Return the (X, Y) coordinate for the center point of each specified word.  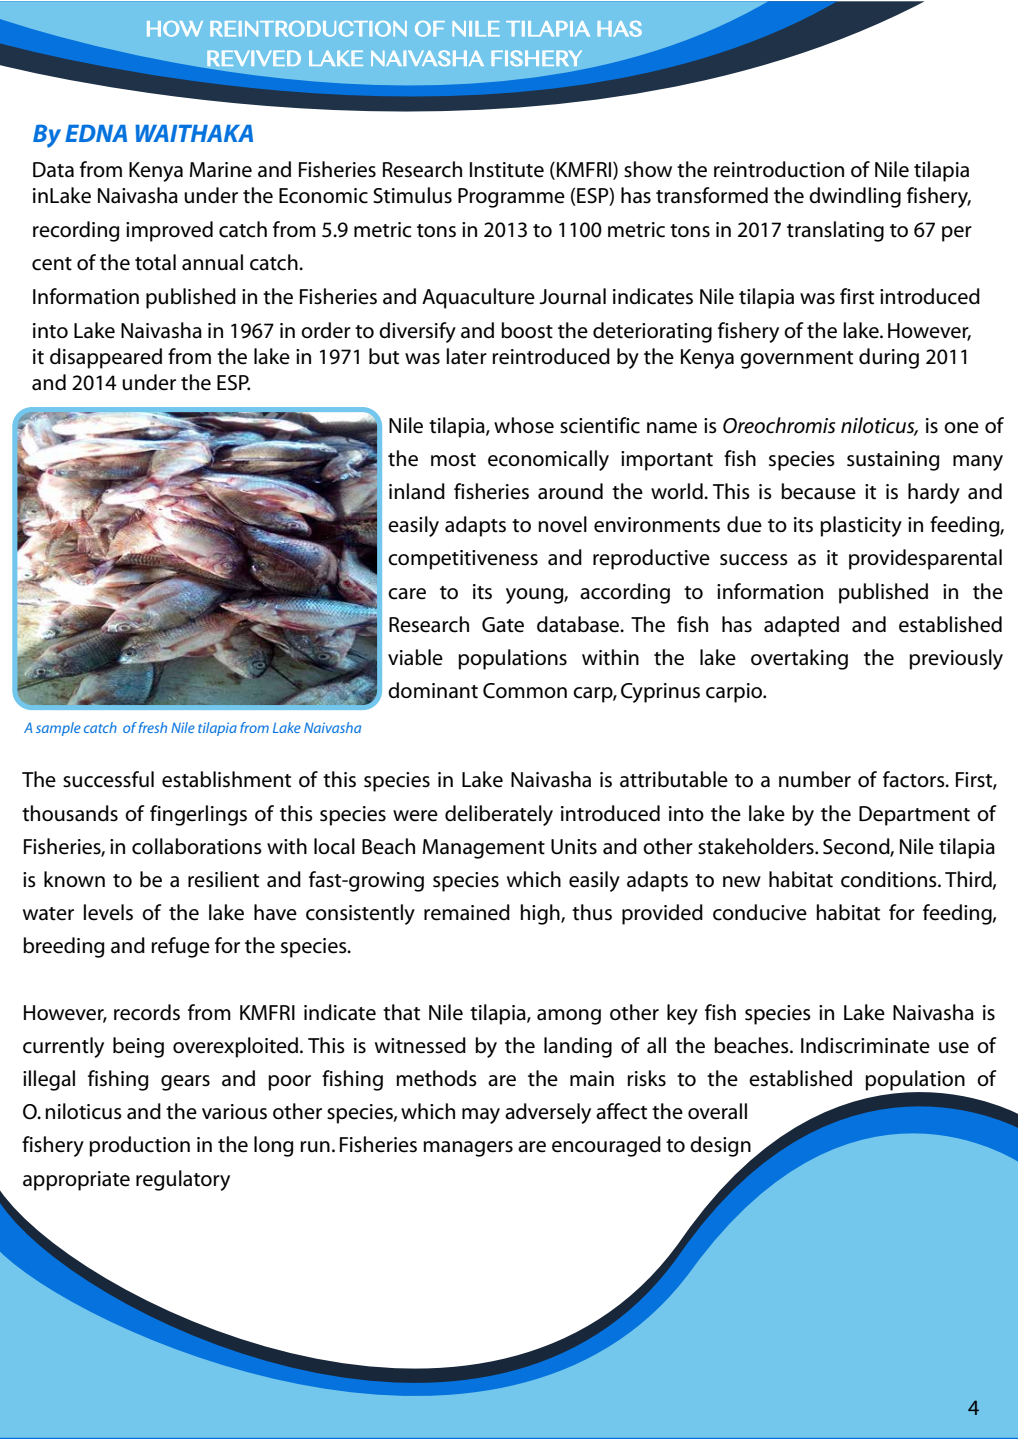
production (139, 1146)
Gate (503, 625)
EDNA (96, 133)
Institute (507, 170)
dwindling (855, 197)
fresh (152, 727)
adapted (801, 626)
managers (468, 1149)
